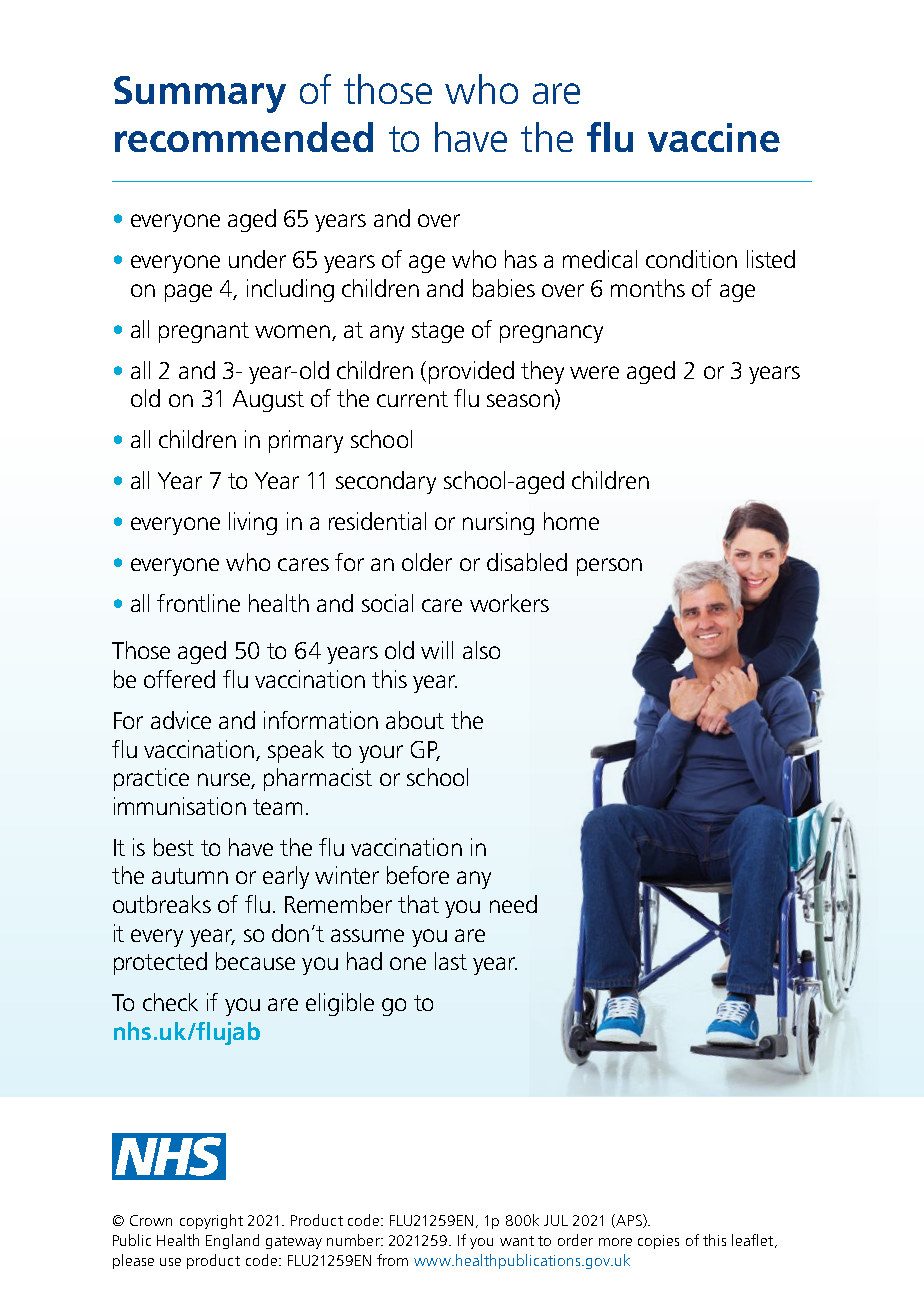 The width and height of the image is (924, 1308). What do you see at coordinates (521, 259) in the image?
I see `has` at bounding box center [521, 259].
